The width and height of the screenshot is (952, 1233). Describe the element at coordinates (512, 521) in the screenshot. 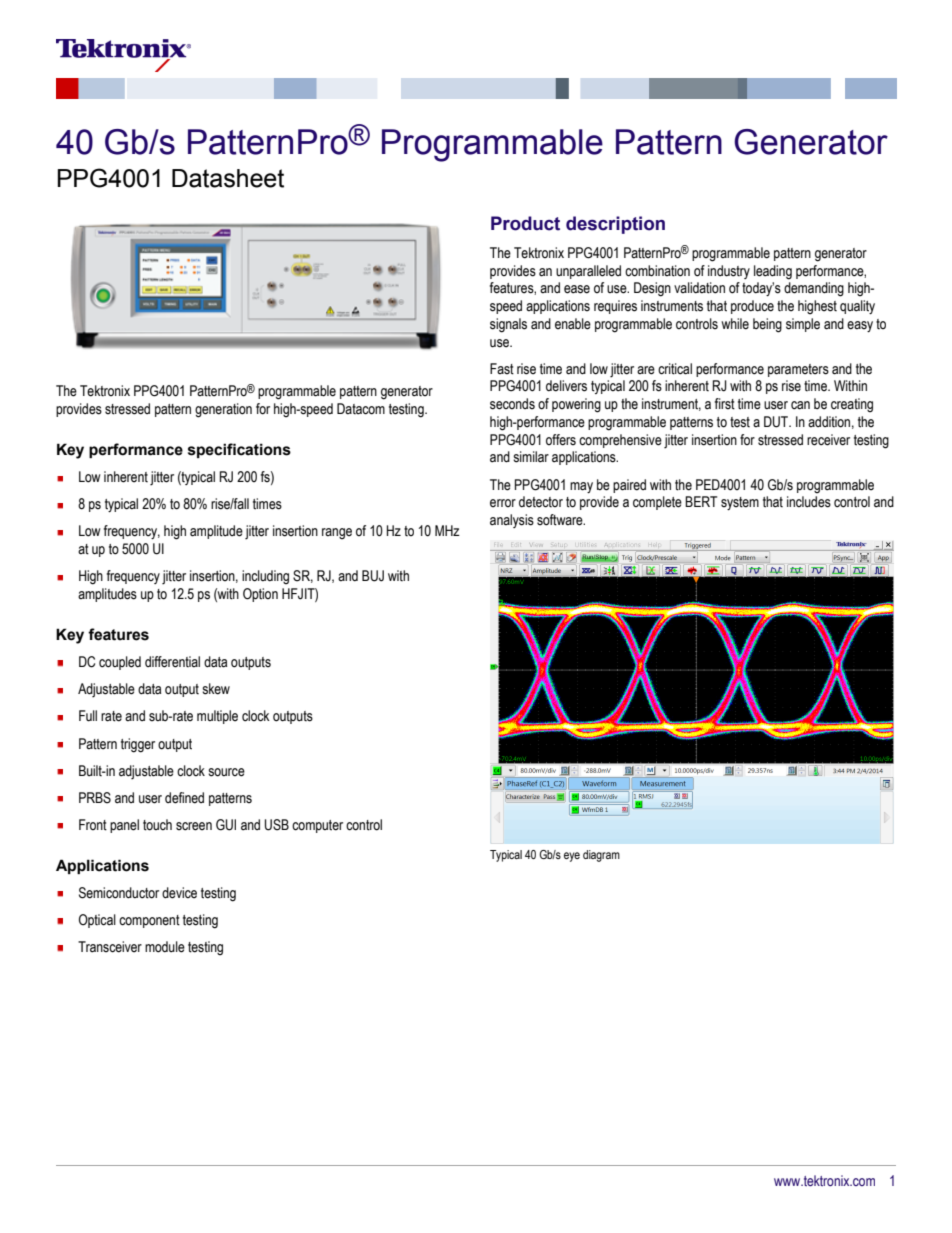

I see `analysis` at that location.
